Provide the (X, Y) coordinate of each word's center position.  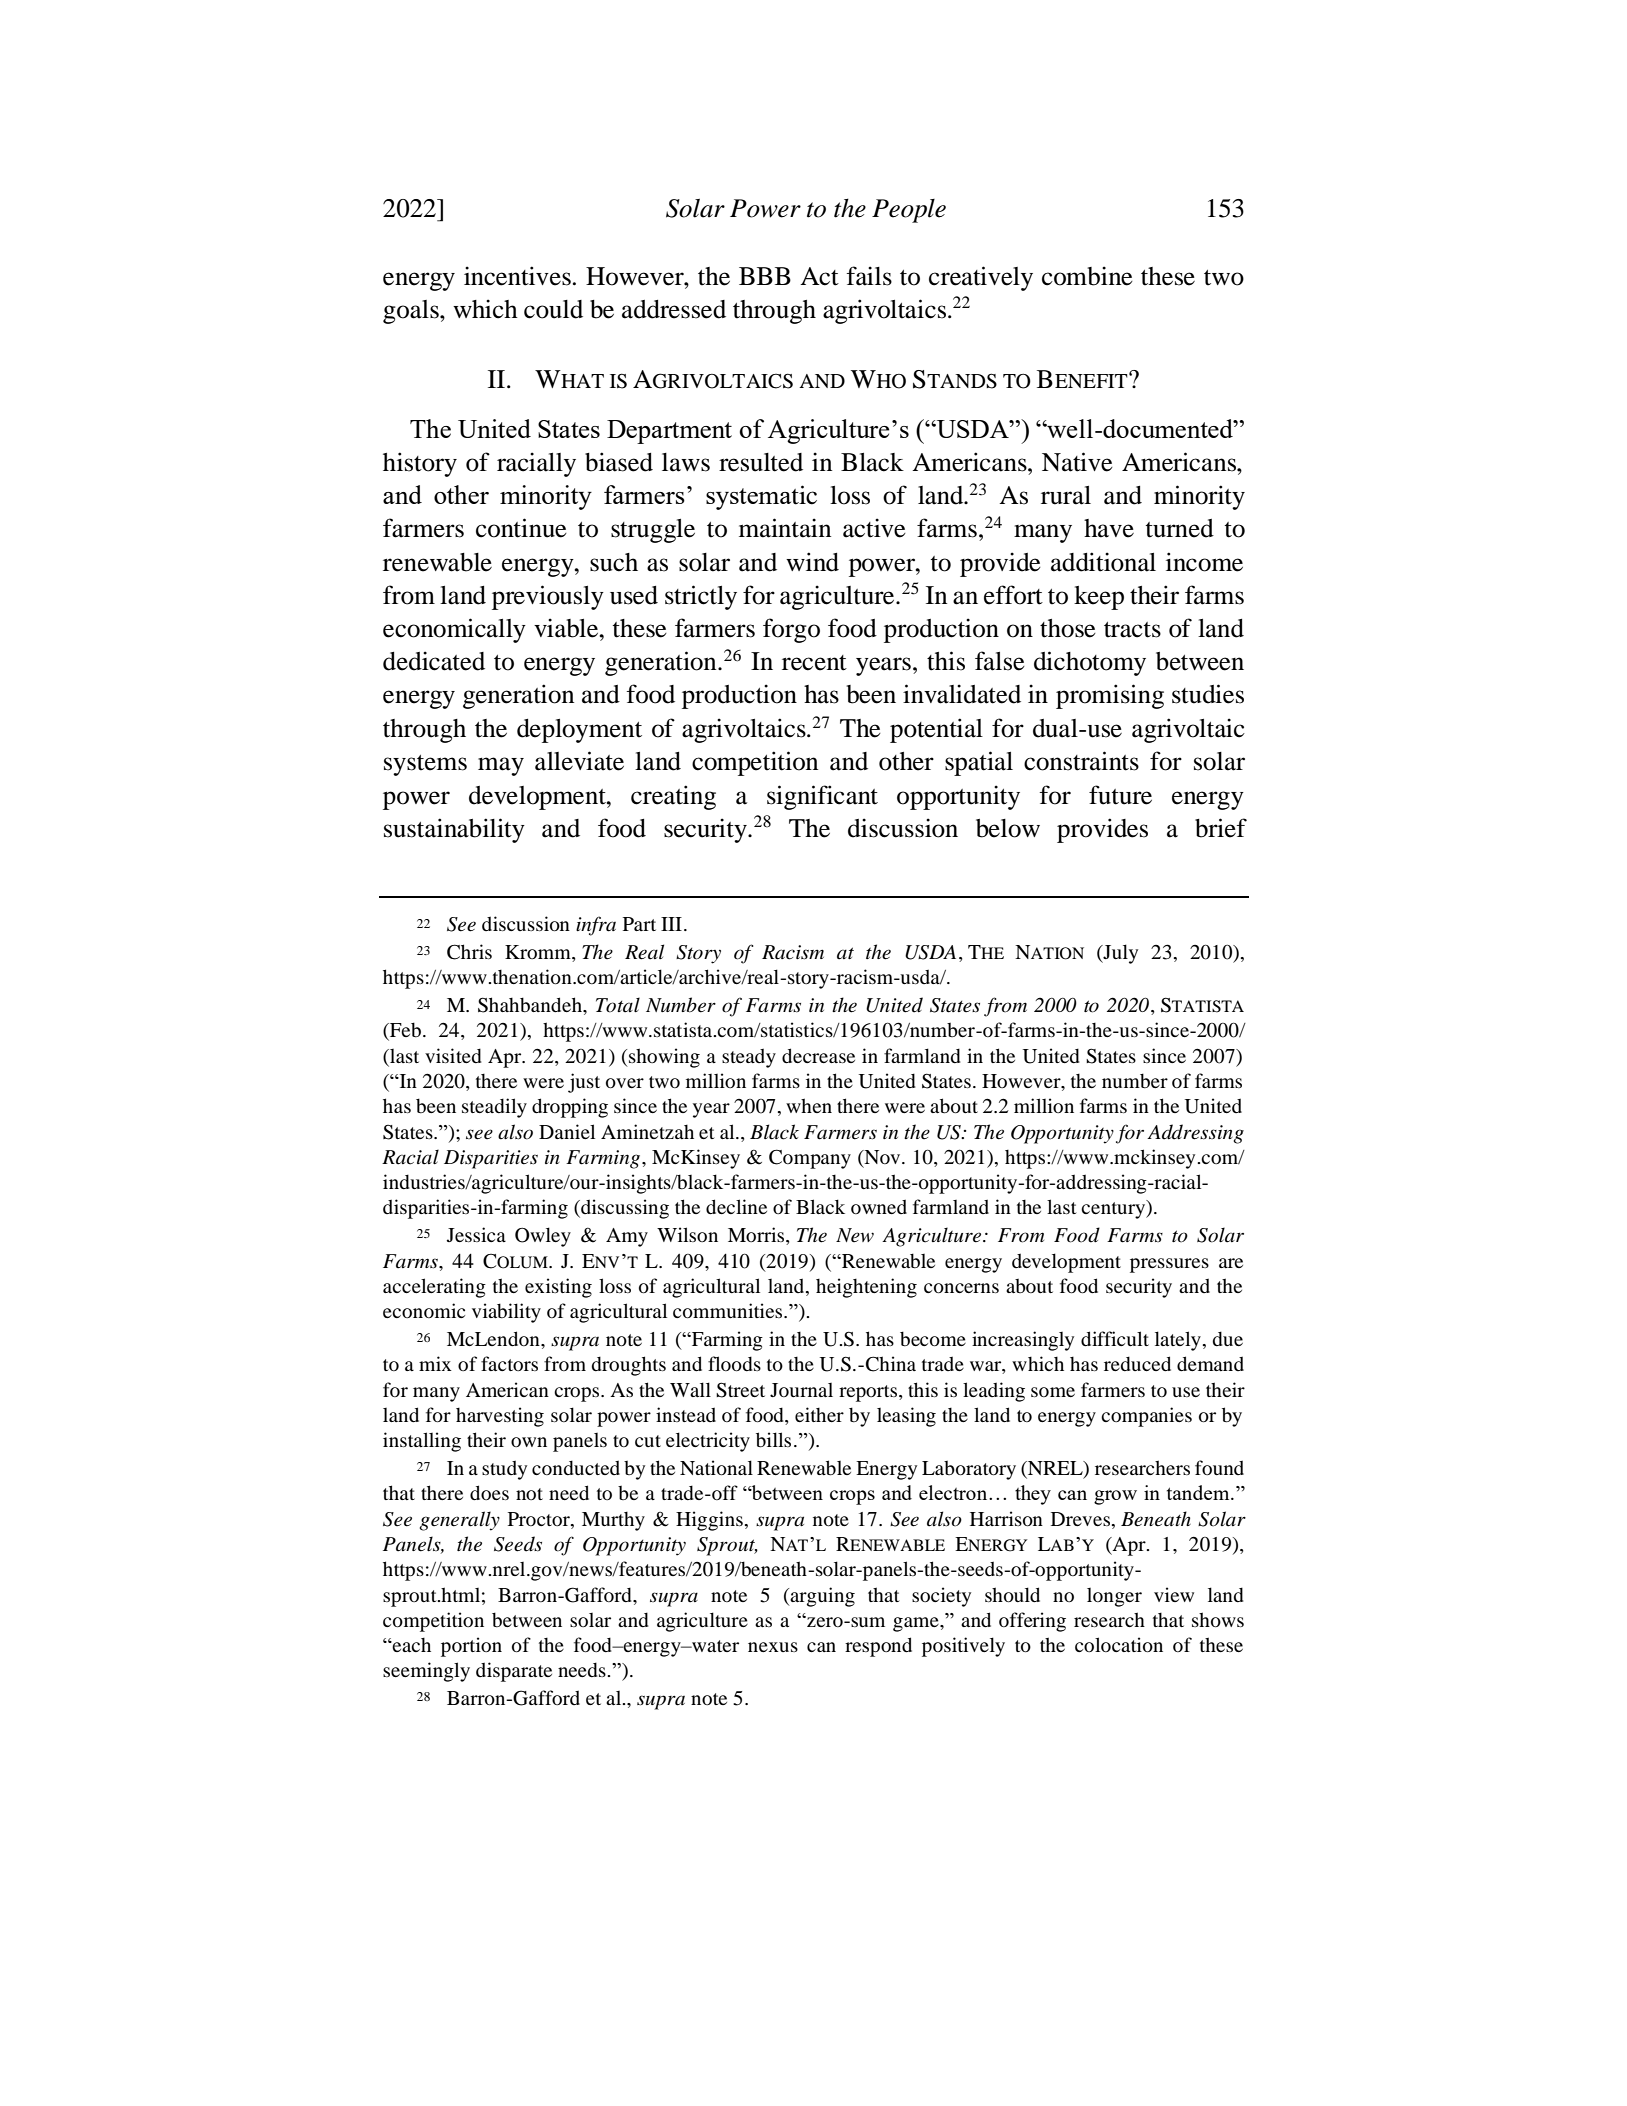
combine (1087, 276)
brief (1221, 828)
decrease (818, 1055)
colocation (1119, 1644)
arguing (821, 1597)
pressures (1169, 1265)
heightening (866, 1288)
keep (1099, 598)
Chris (469, 952)
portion (471, 1647)
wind (812, 562)
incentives (517, 276)
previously (548, 597)
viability (506, 1313)
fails (869, 276)
